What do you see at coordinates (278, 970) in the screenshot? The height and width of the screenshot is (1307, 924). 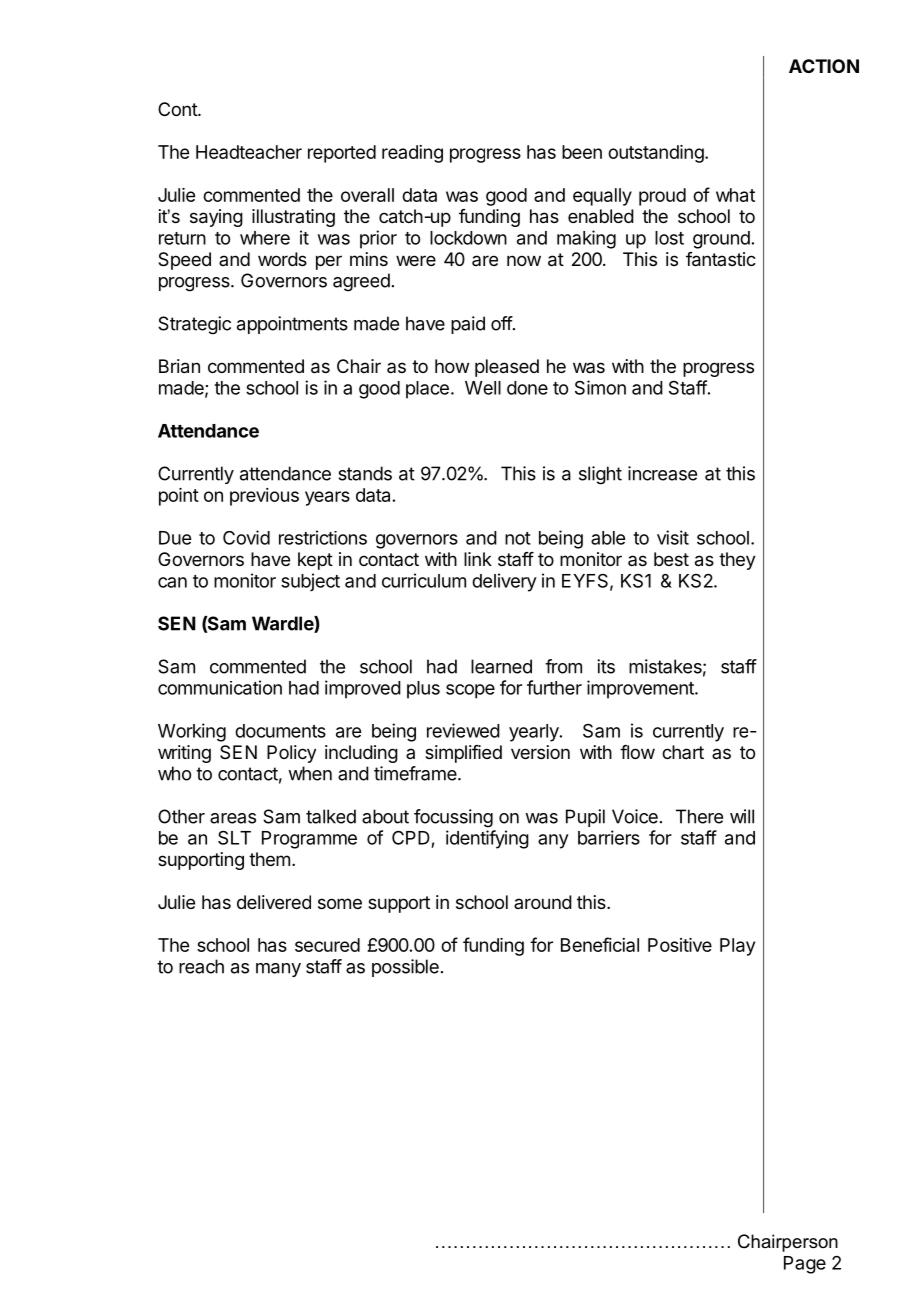 I see `many` at bounding box center [278, 970].
